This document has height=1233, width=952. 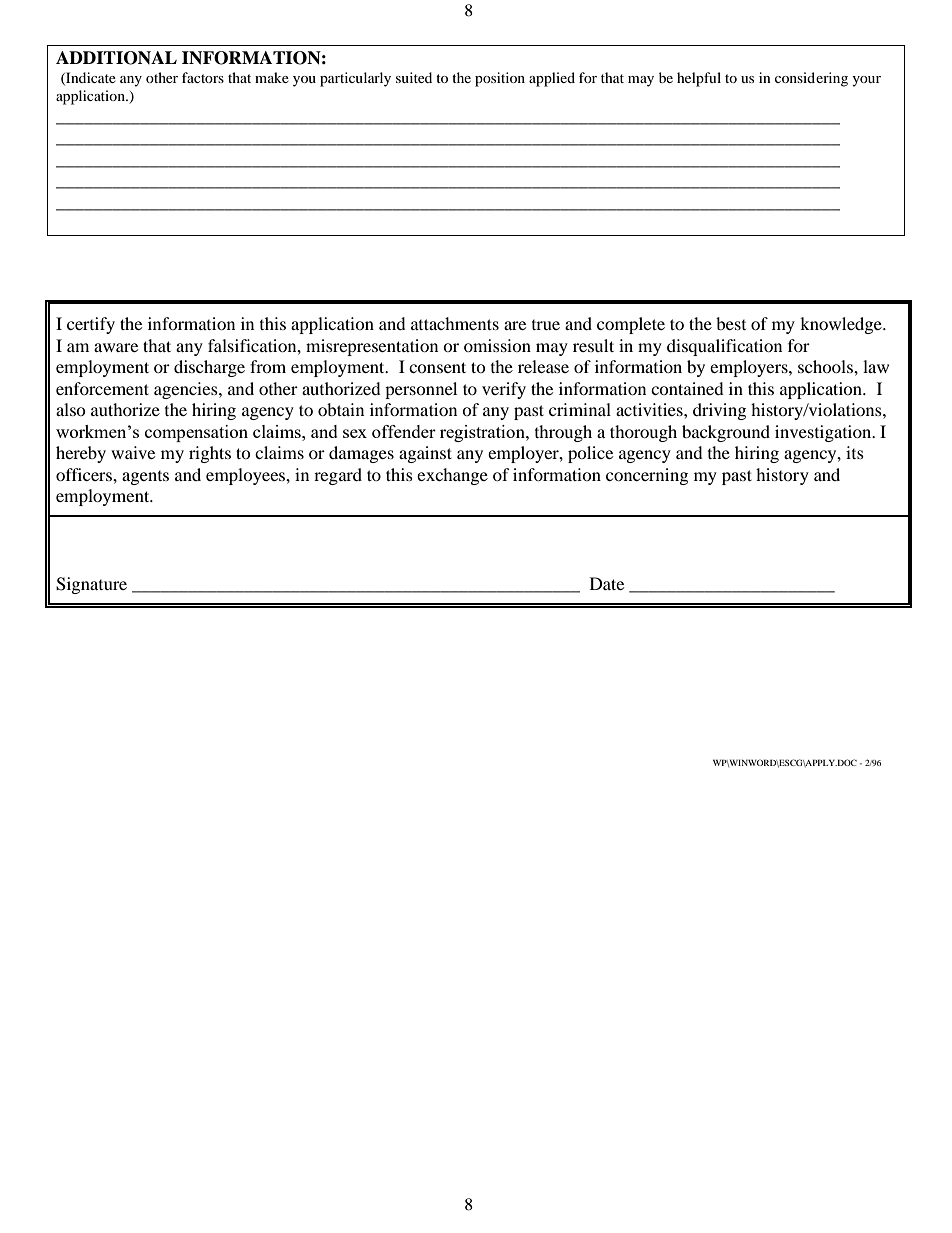 I want to click on factors, so click(x=203, y=77).
